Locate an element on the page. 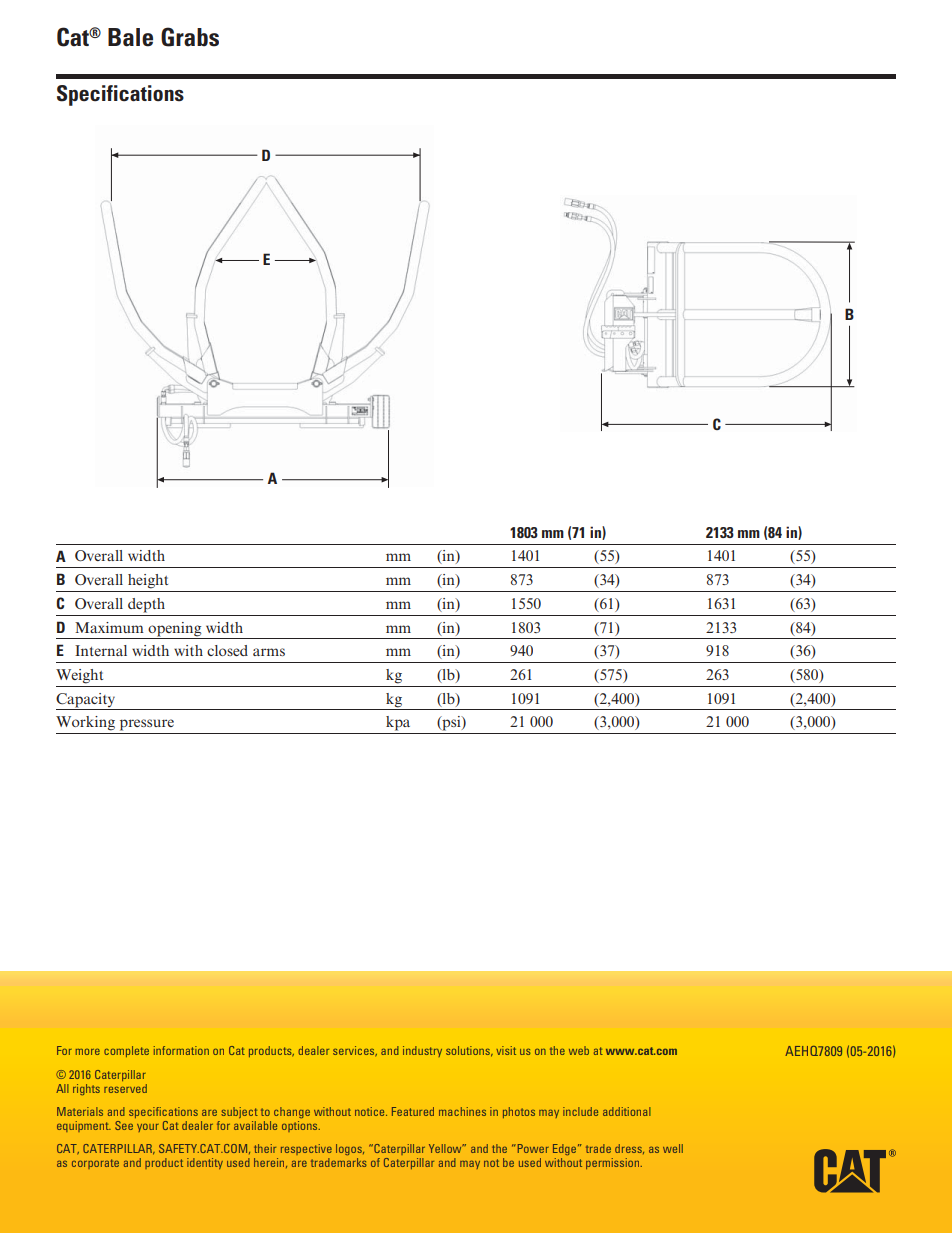 This page has width=952, height=1233. Grabs is located at coordinates (190, 37).
